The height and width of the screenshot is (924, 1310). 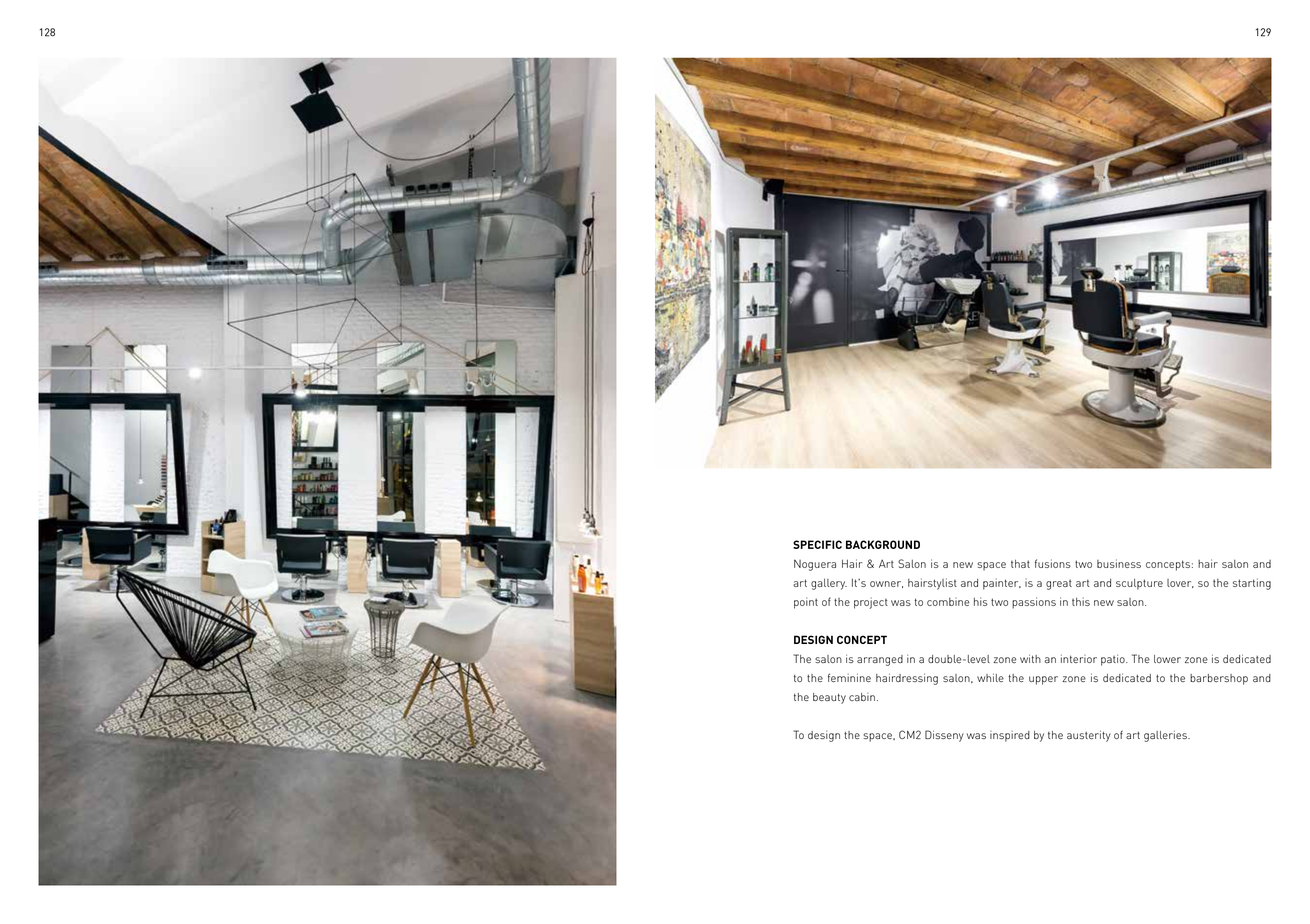 I want to click on beauty, so click(x=829, y=698).
